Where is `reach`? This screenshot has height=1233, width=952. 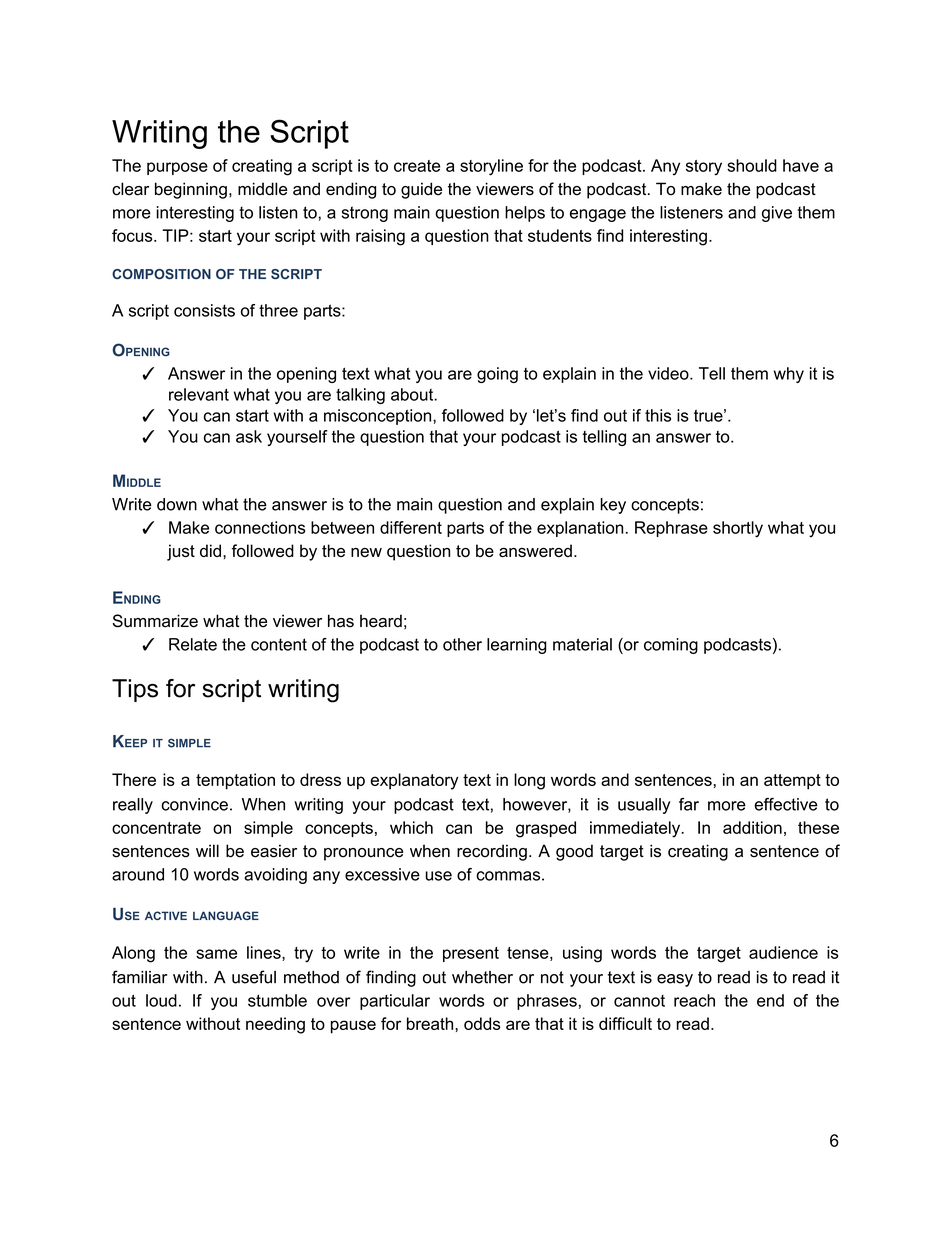
reach is located at coordinates (694, 1000).
